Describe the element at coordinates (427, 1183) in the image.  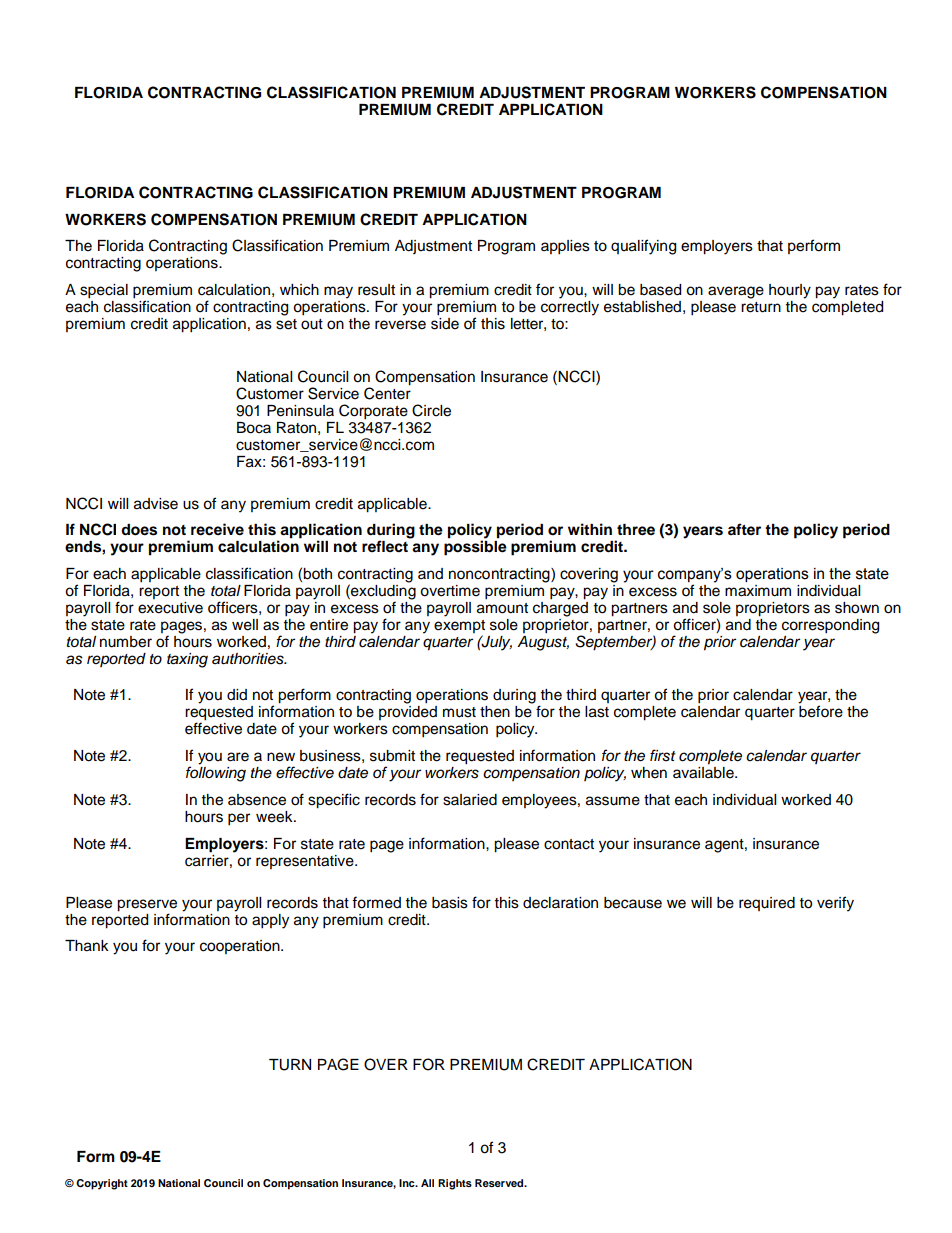
I see `All` at that location.
